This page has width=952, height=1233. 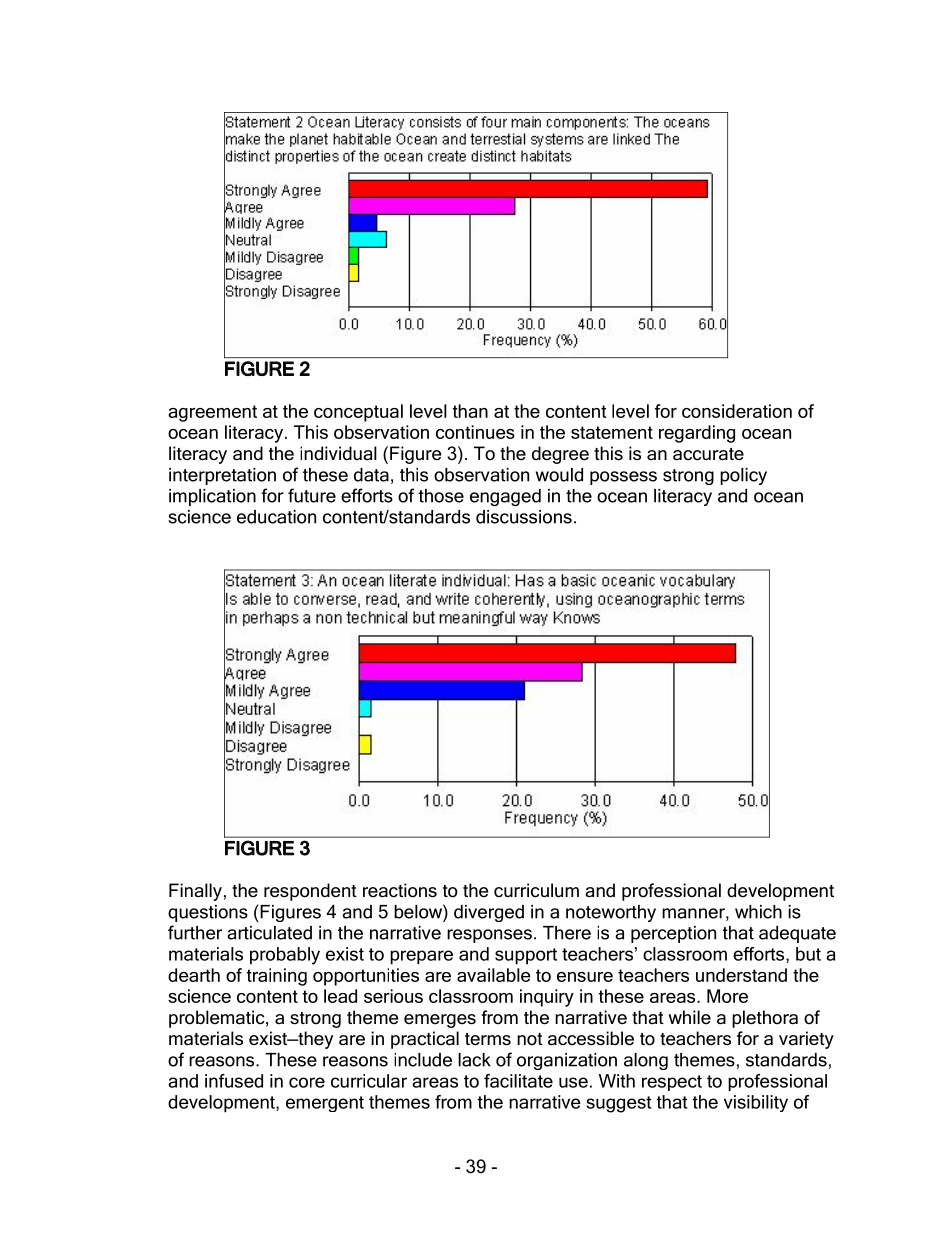 What do you see at coordinates (743, 476) in the page?
I see `policy` at bounding box center [743, 476].
